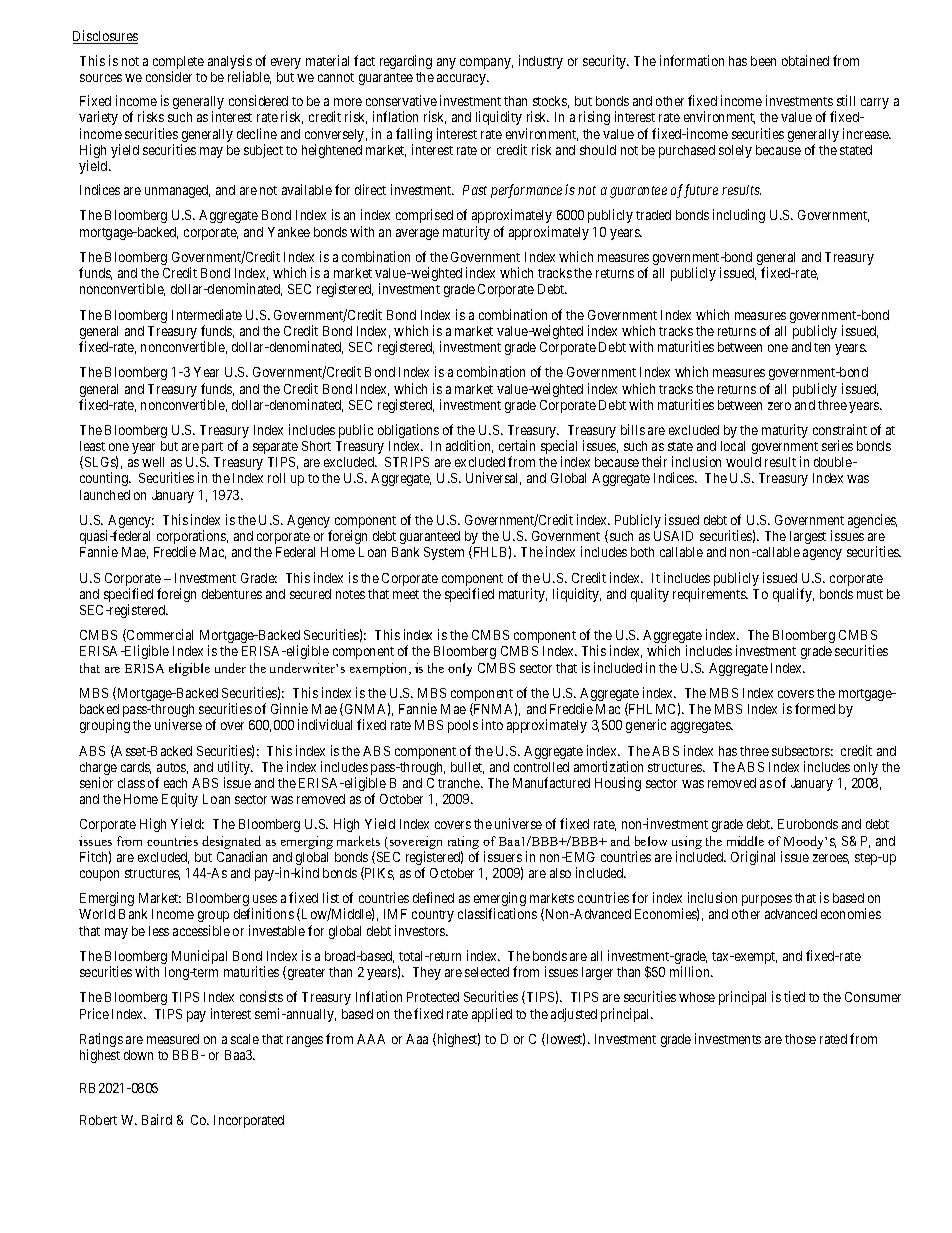  What do you see at coordinates (763, 61) in the screenshot?
I see `been` at bounding box center [763, 61].
